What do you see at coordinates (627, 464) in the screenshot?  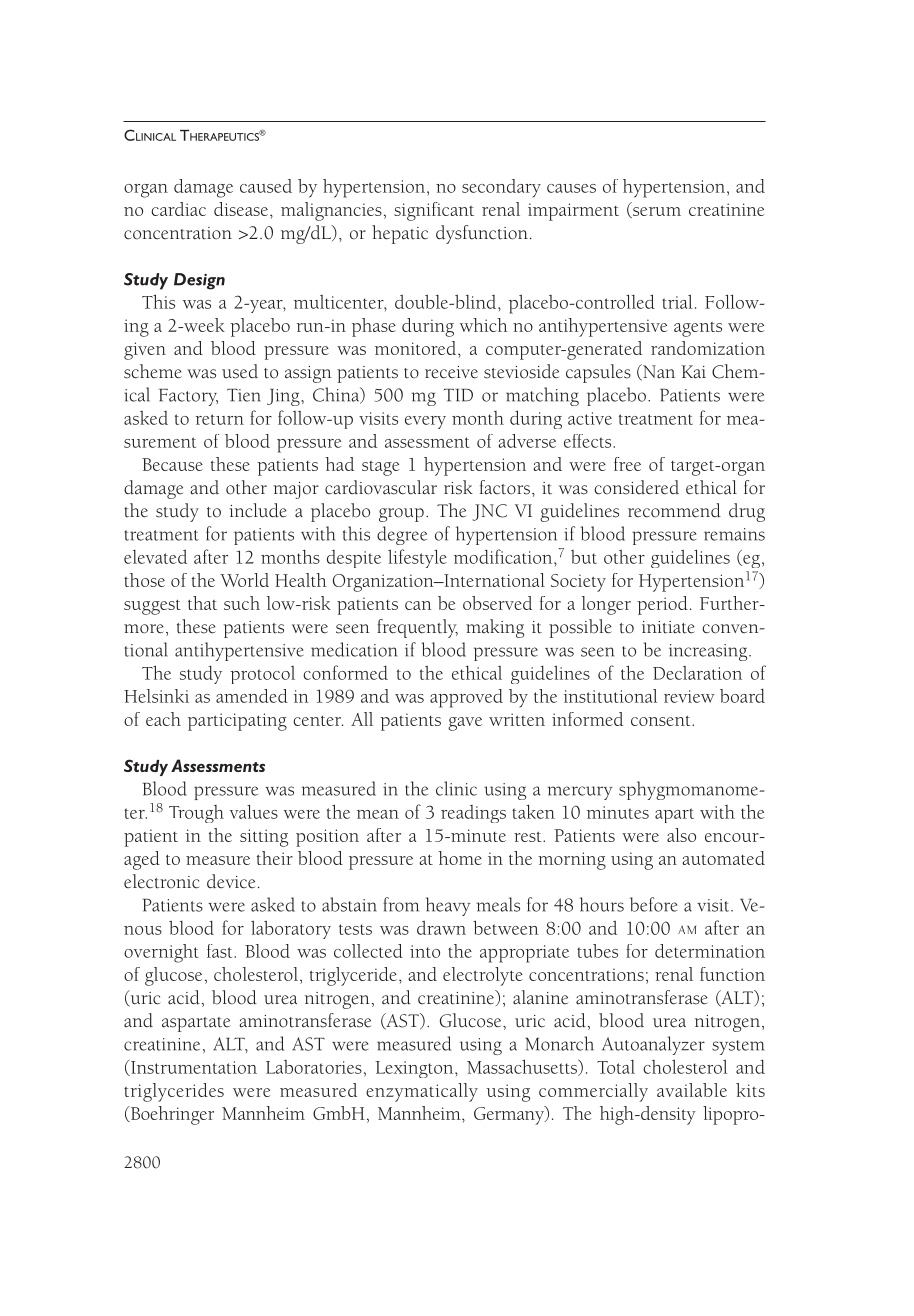 I see `free` at bounding box center [627, 464].
